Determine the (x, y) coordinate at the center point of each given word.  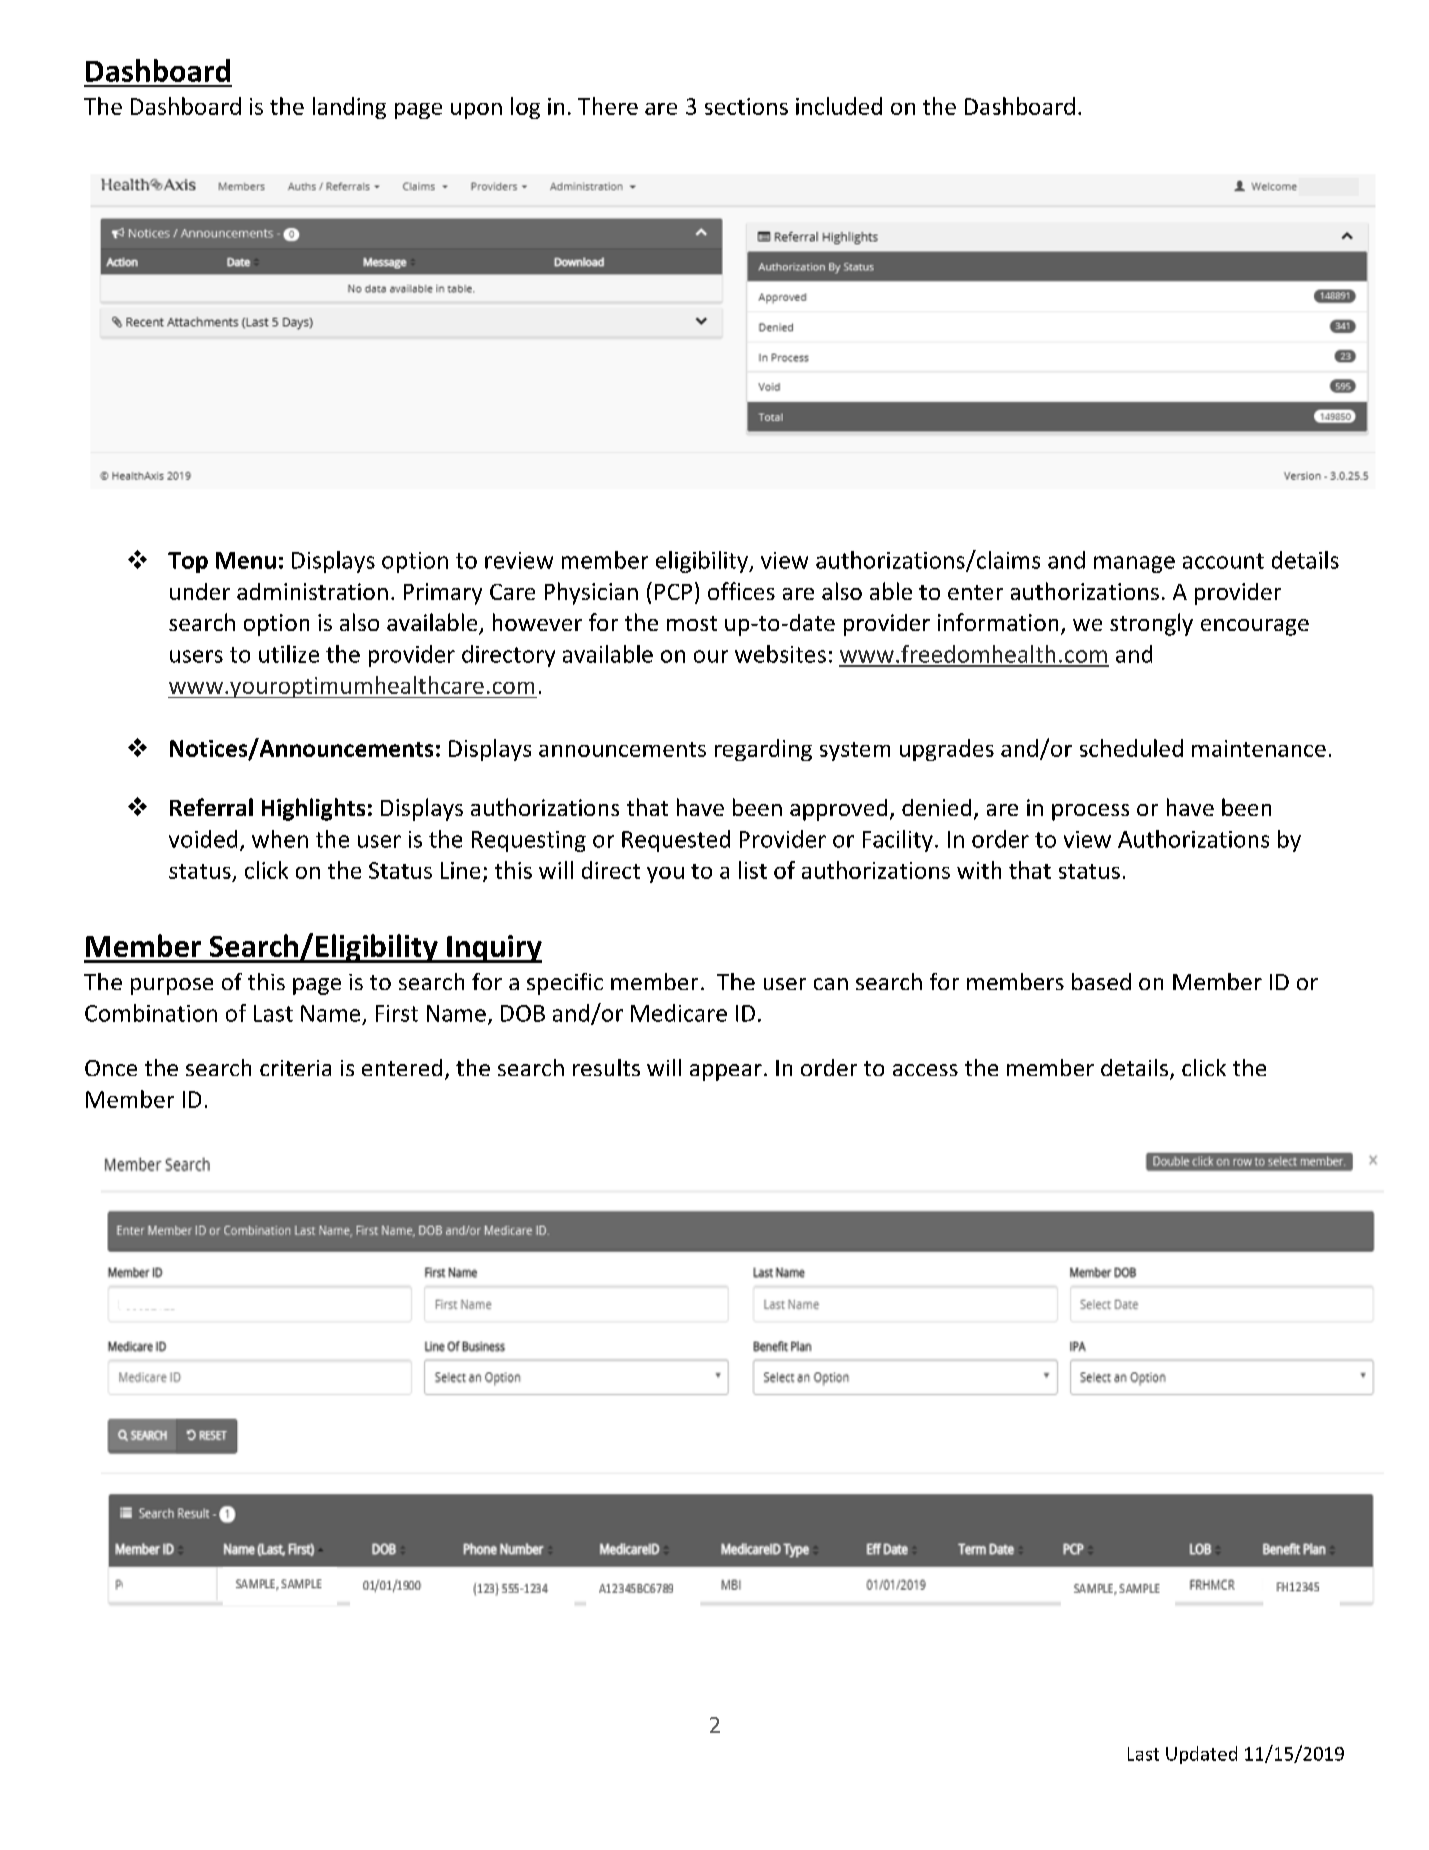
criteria (295, 1068)
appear (726, 1072)
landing (349, 108)
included (839, 106)
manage (1134, 564)
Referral (211, 807)
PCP (673, 592)
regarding (763, 750)
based (1101, 981)
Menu (246, 560)
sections (746, 106)
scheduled (1131, 748)
